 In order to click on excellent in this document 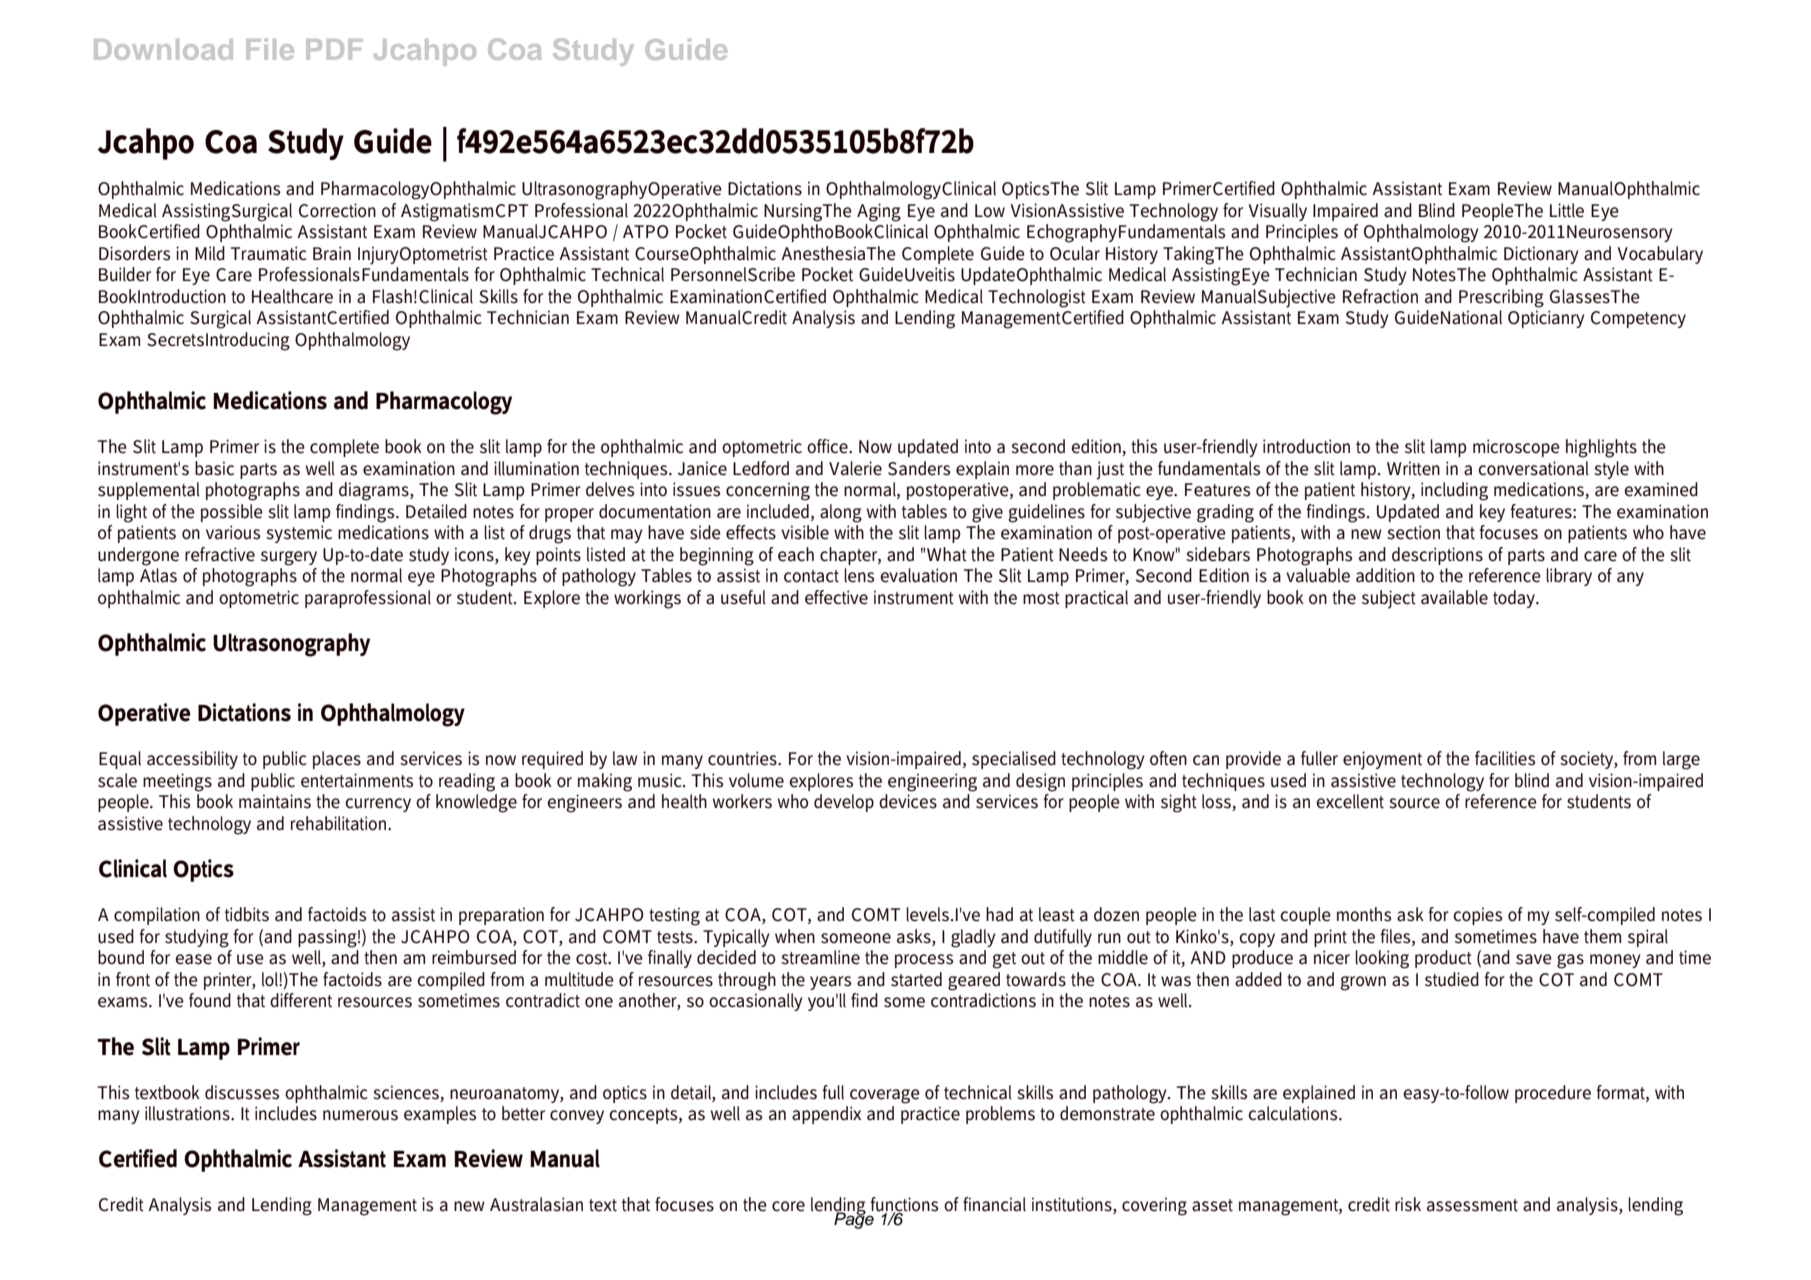, I will do `click(1350, 801)`.
